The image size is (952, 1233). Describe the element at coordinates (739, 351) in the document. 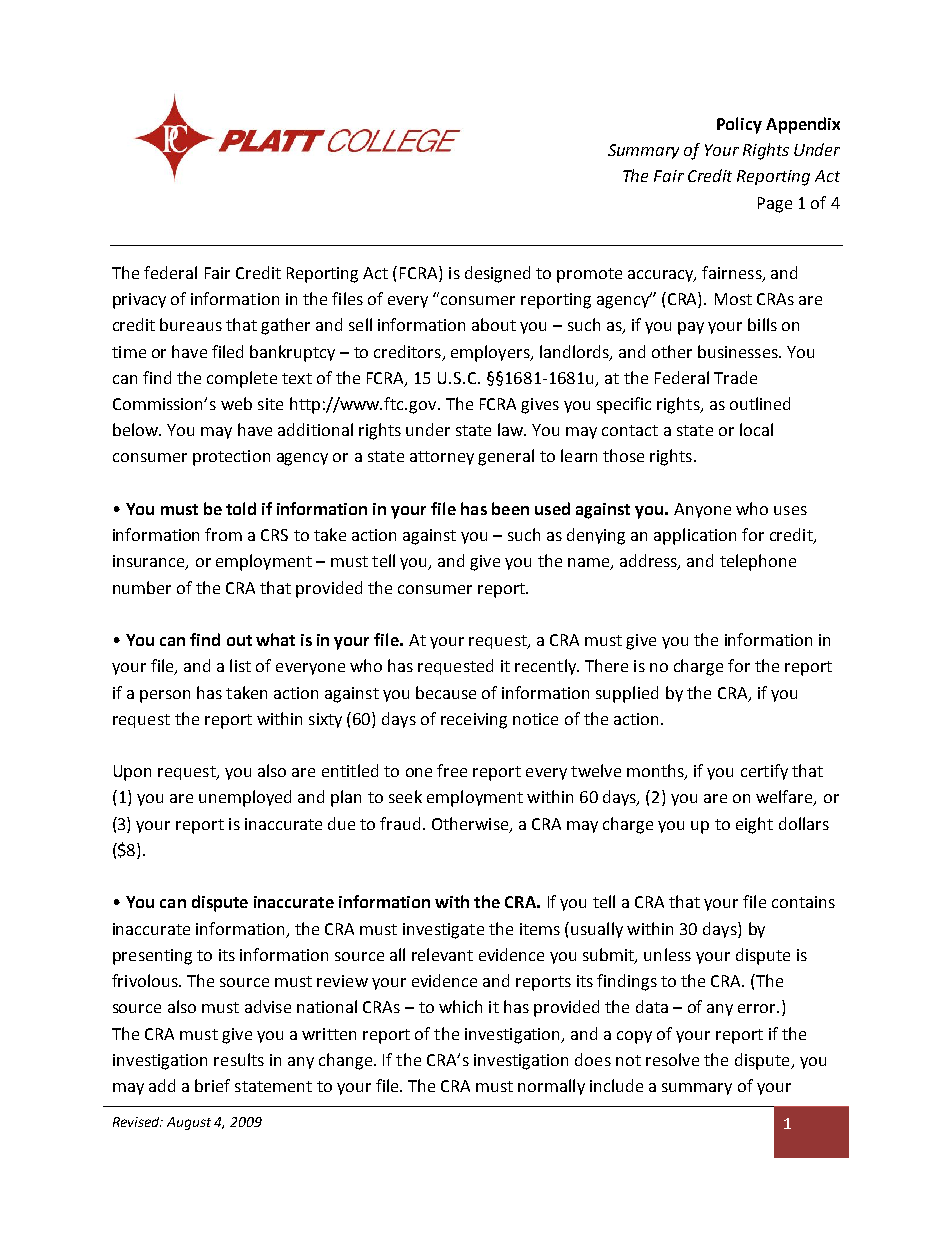

I see `businesses` at that location.
